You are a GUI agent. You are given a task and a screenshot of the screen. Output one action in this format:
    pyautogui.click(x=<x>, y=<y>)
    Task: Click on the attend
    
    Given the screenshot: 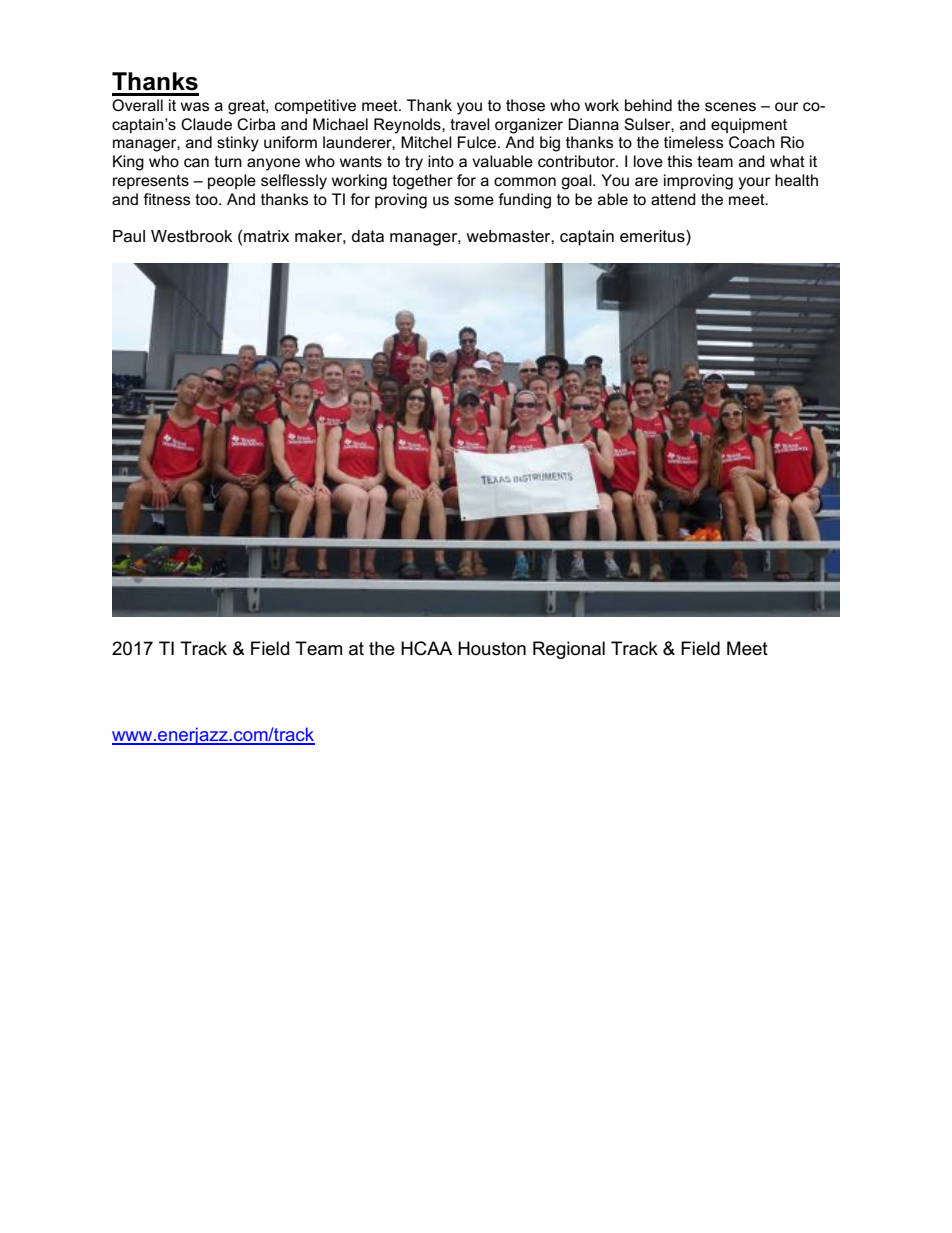 What is the action you would take?
    pyautogui.click(x=673, y=199)
